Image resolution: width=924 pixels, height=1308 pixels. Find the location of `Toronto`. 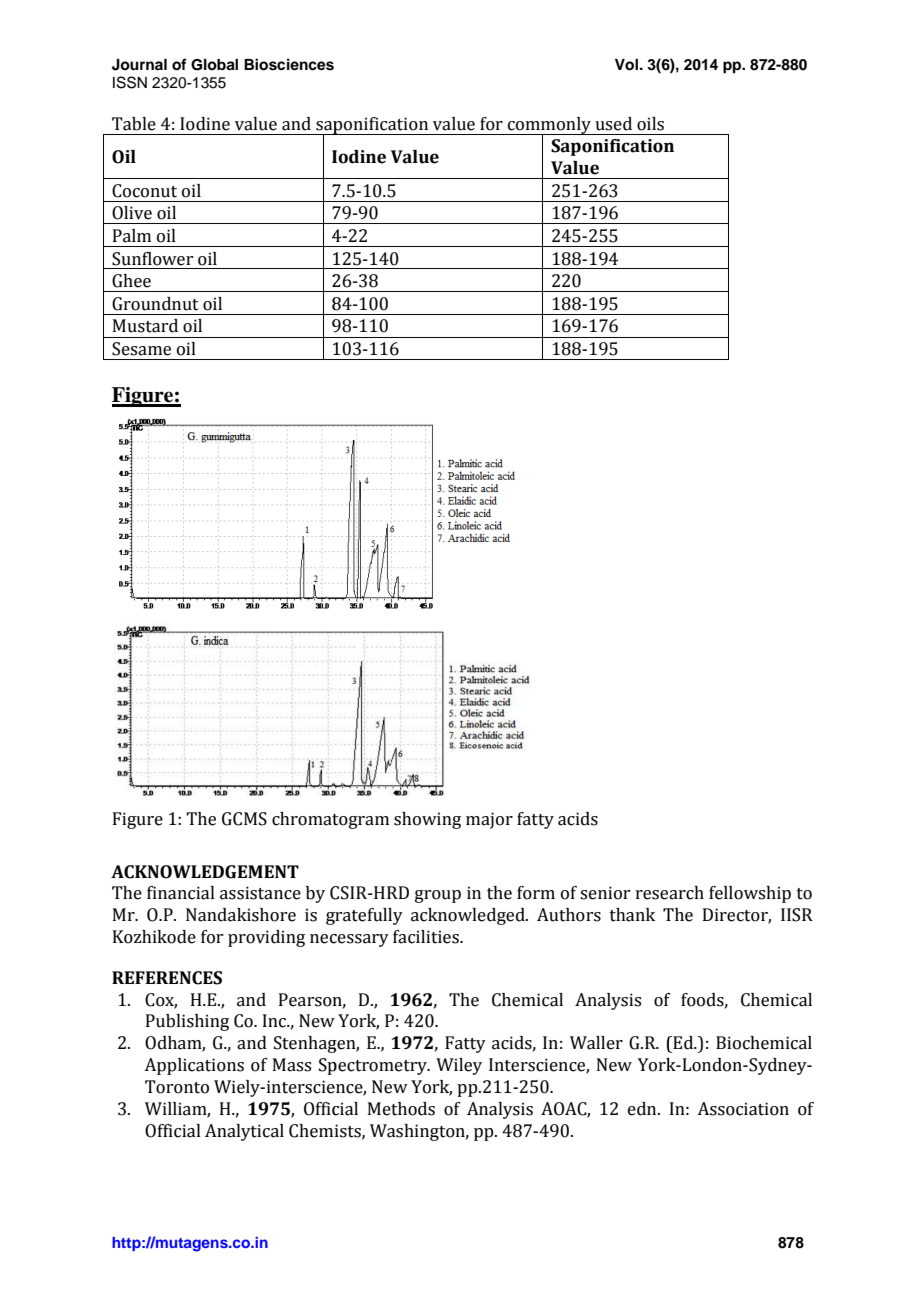

Toronto is located at coordinates (177, 1087).
